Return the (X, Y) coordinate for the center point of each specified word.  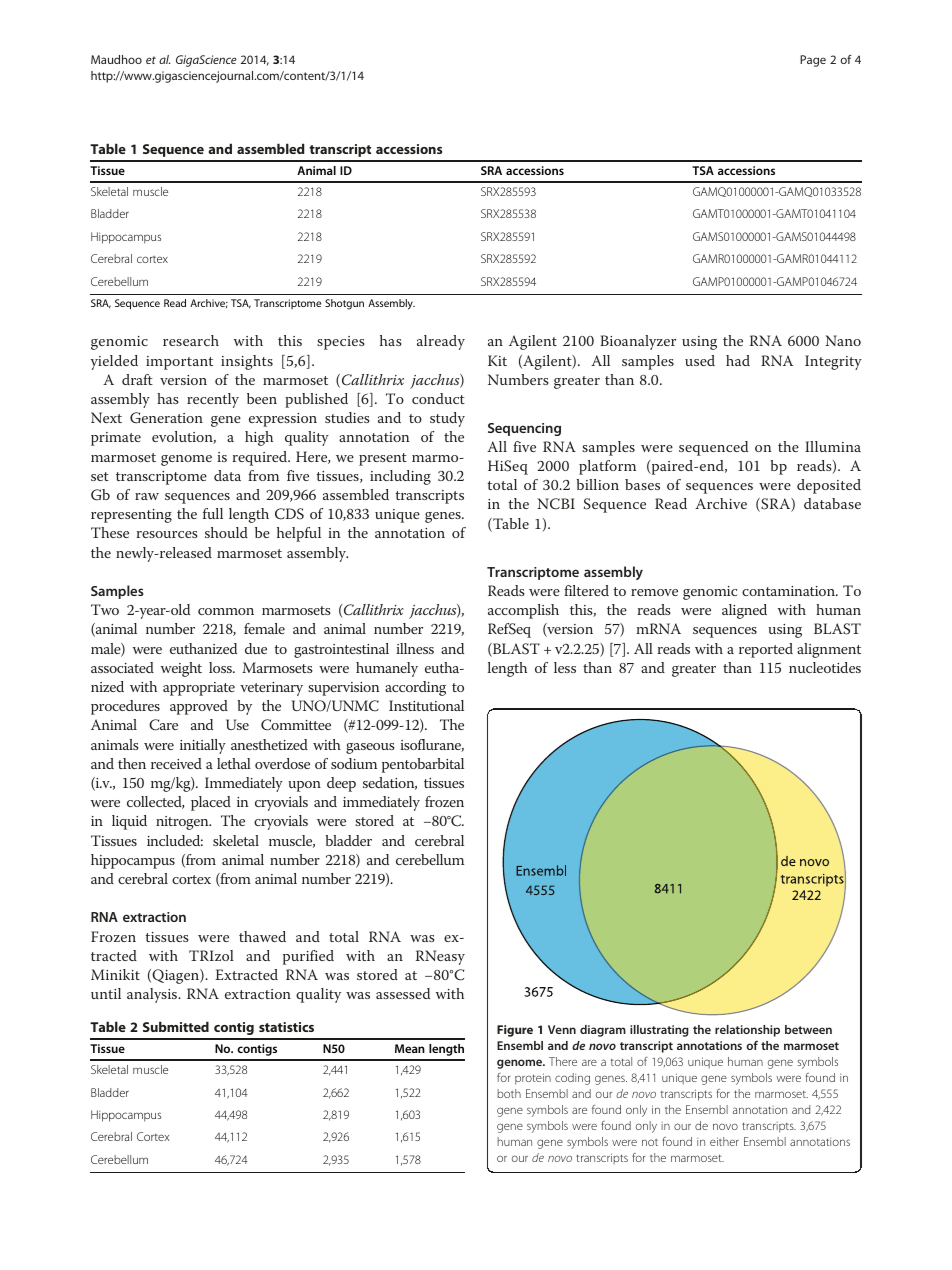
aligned (744, 611)
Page (813, 61)
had (738, 360)
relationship (747, 1031)
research (191, 340)
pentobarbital (423, 765)
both (509, 1093)
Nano (843, 340)
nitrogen (183, 823)
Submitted (176, 1026)
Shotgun (344, 304)
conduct (438, 398)
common (226, 611)
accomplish (523, 611)
